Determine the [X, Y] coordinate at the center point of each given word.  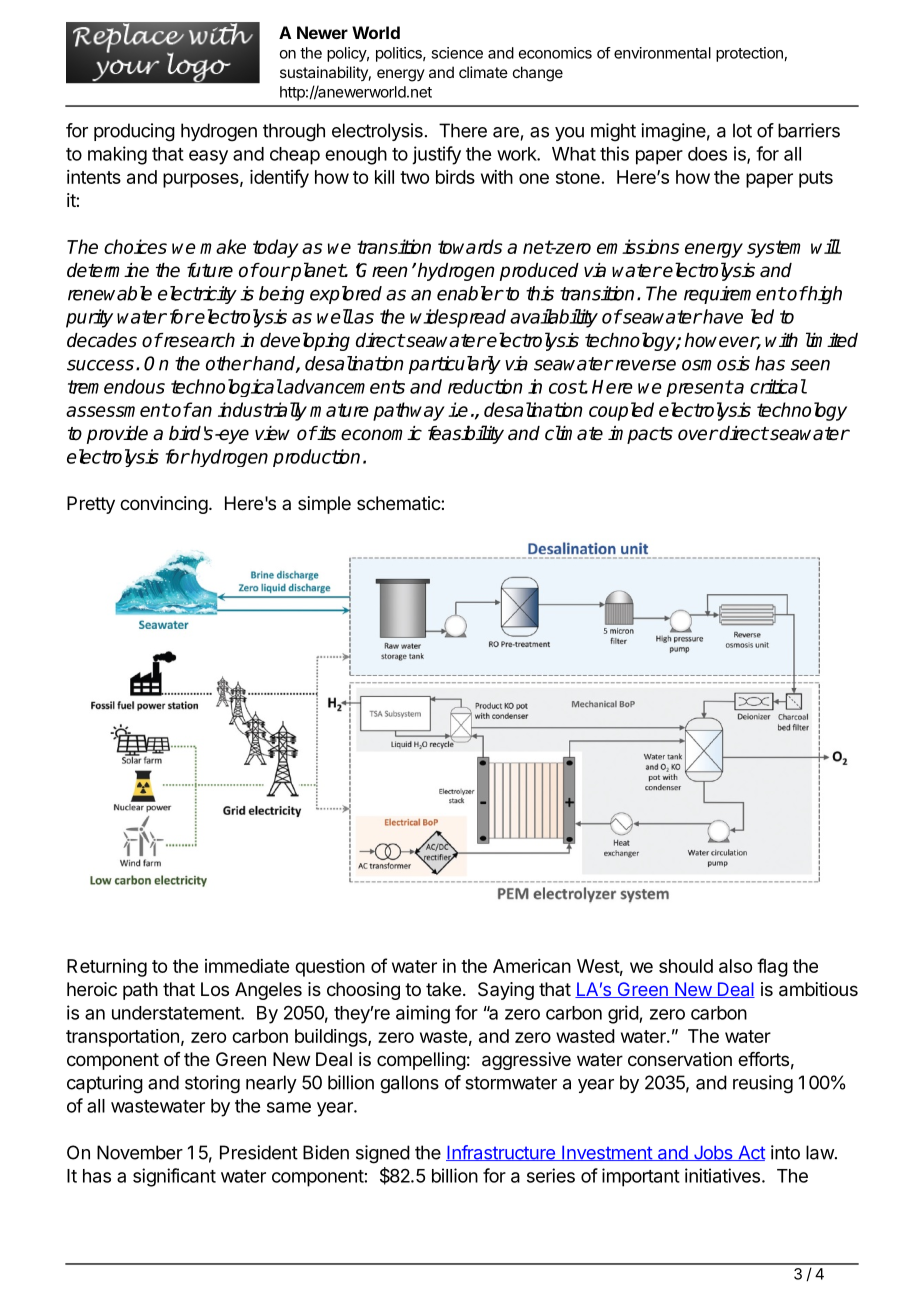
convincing [164, 505]
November [140, 1152]
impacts [640, 435]
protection [749, 54]
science [457, 53]
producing [134, 132]
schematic [399, 503]
